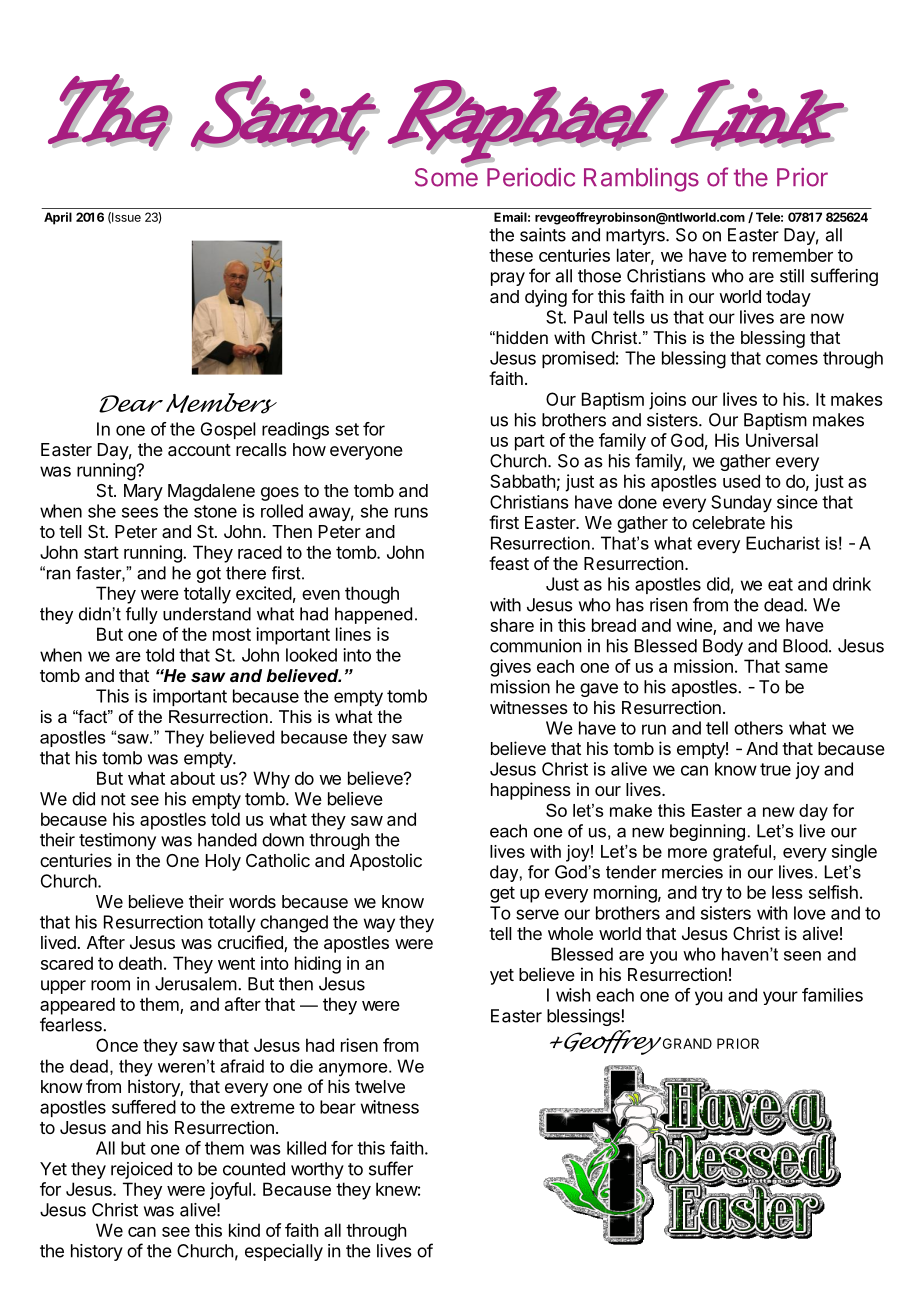 Image resolution: width=924 pixels, height=1308 pixels. Describe the element at coordinates (58, 218) in the document. I see `April` at that location.
